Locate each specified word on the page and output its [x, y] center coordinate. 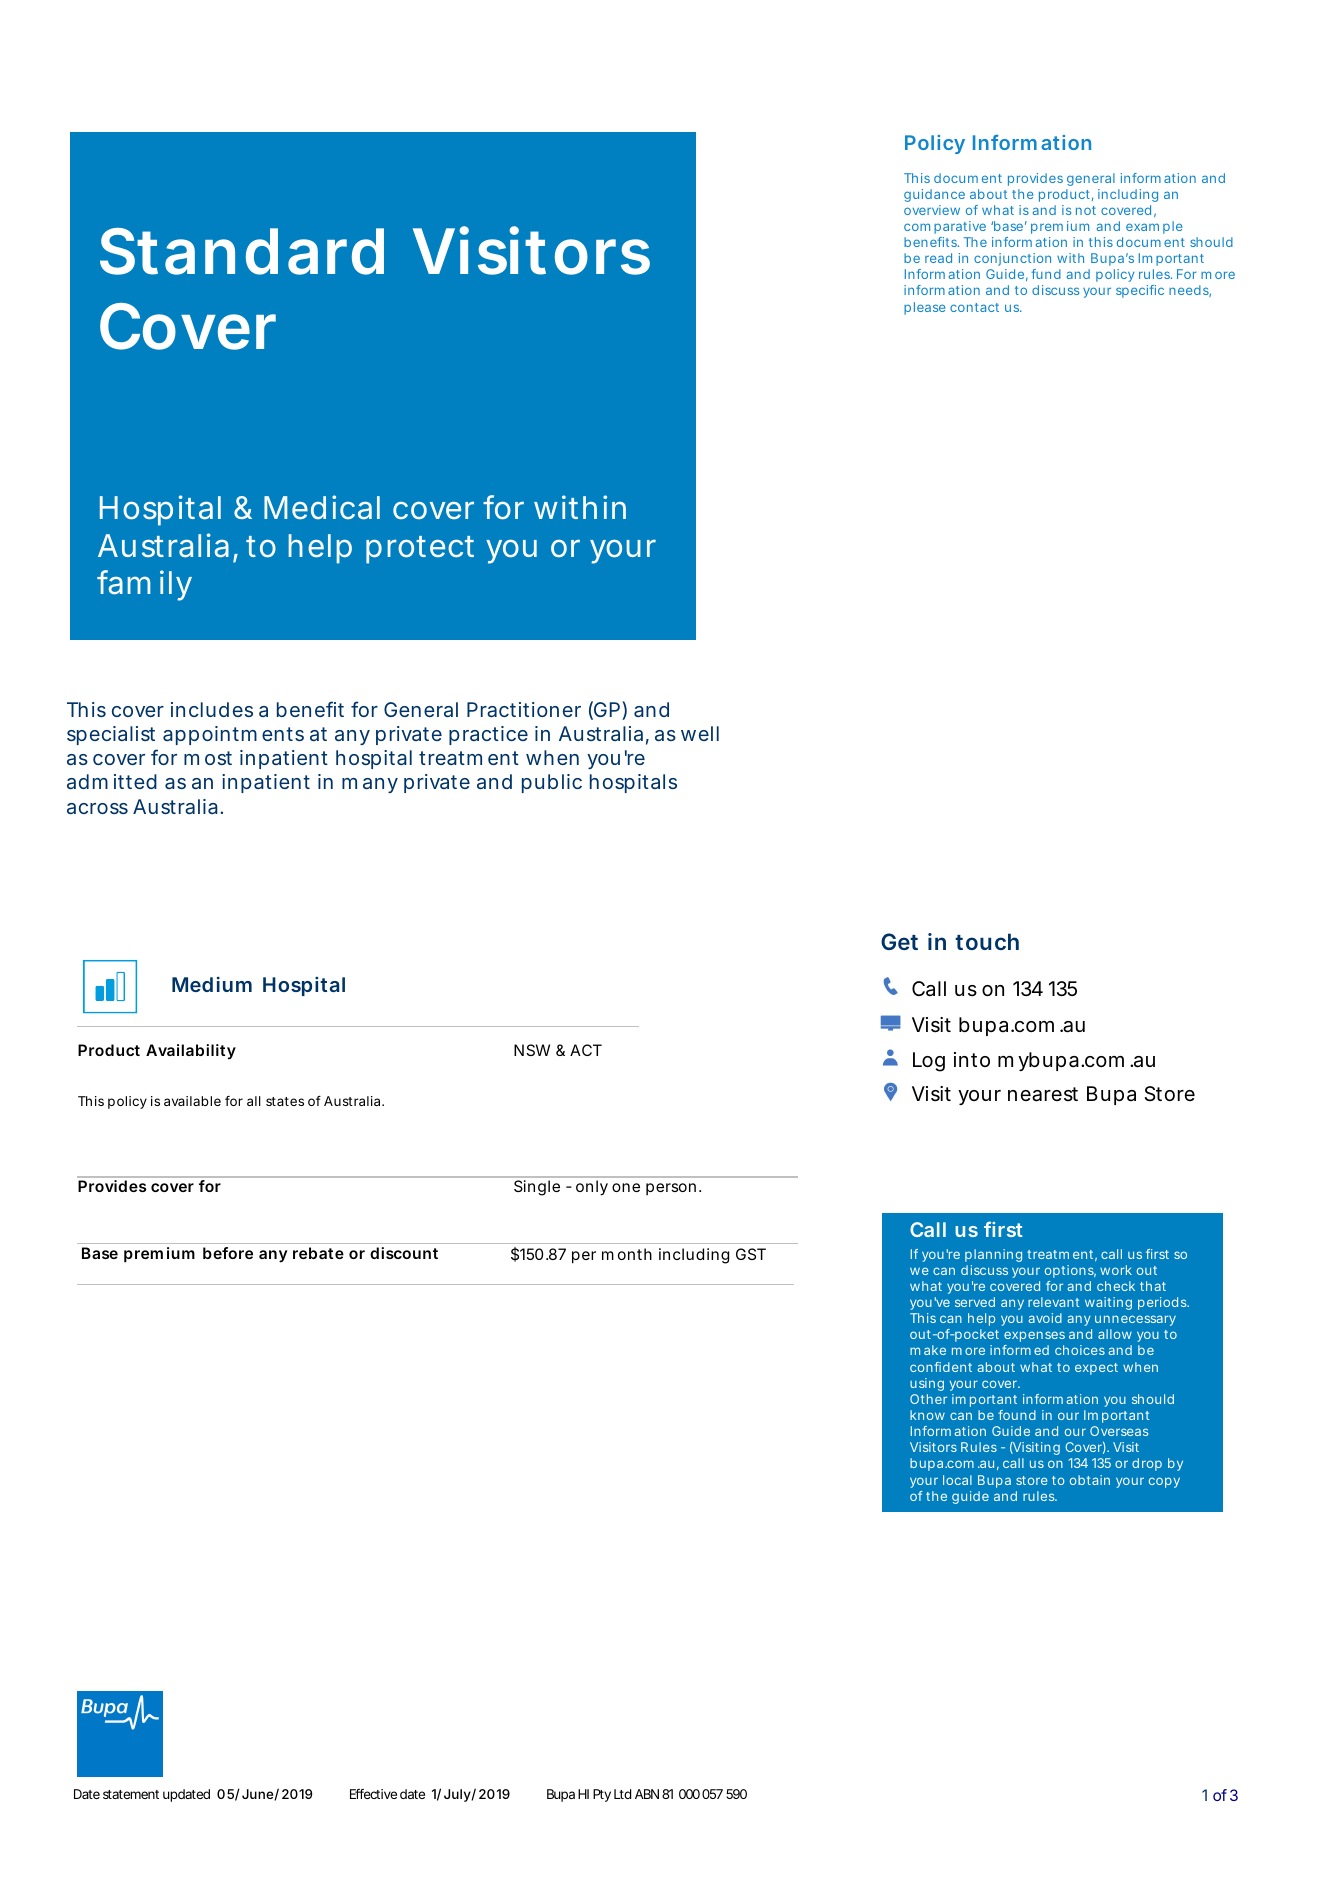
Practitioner [524, 709]
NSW [532, 1050]
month [627, 1254]
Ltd [622, 1794]
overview [932, 210]
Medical [322, 507]
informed [1019, 1350]
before [228, 1253]
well [700, 733]
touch [987, 941]
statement [131, 1794]
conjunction [1012, 259]
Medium [212, 984]
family [144, 585]
